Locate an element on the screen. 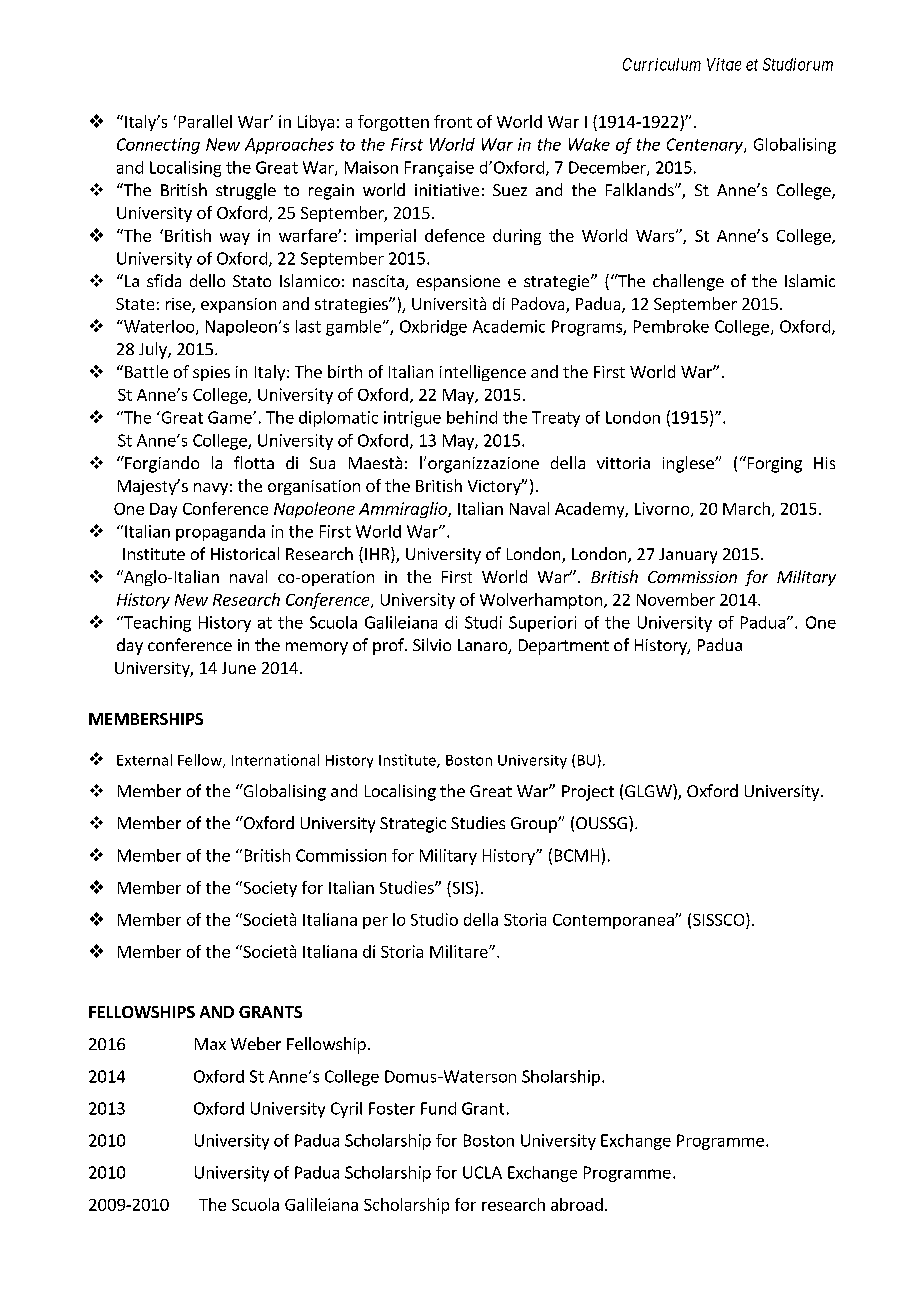 Image resolution: width=924 pixels, height=1308 pixels. Parallel is located at coordinates (205, 121).
